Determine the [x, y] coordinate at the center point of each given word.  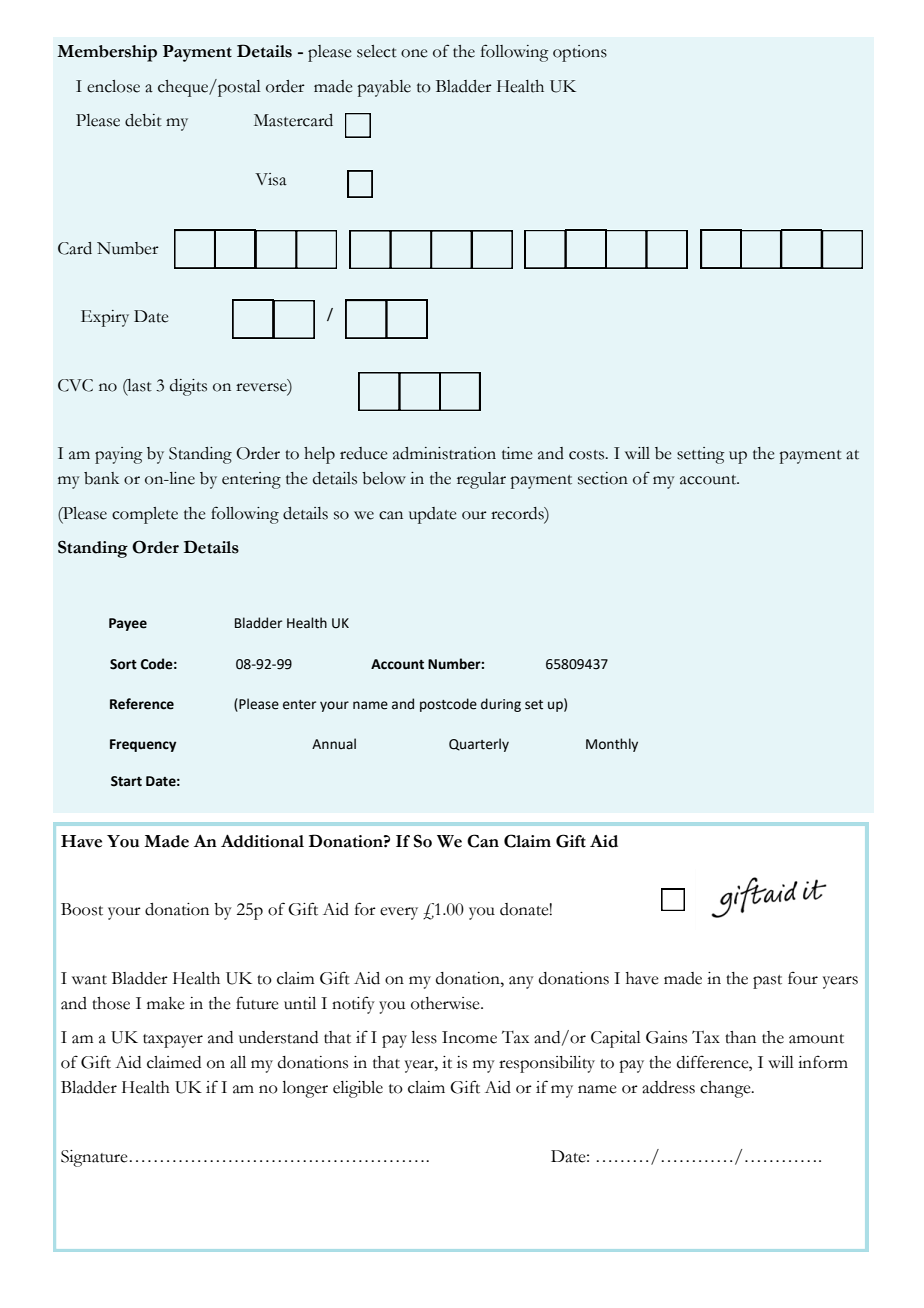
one [414, 53]
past [767, 982]
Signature [94, 1158]
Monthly [612, 745]
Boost [82, 909]
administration [444, 453]
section [603, 478]
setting [701, 455]
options [580, 53]
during [501, 705]
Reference [142, 704]
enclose [113, 86]
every [399, 913]
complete [145, 515]
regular [481, 480]
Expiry [105, 318]
